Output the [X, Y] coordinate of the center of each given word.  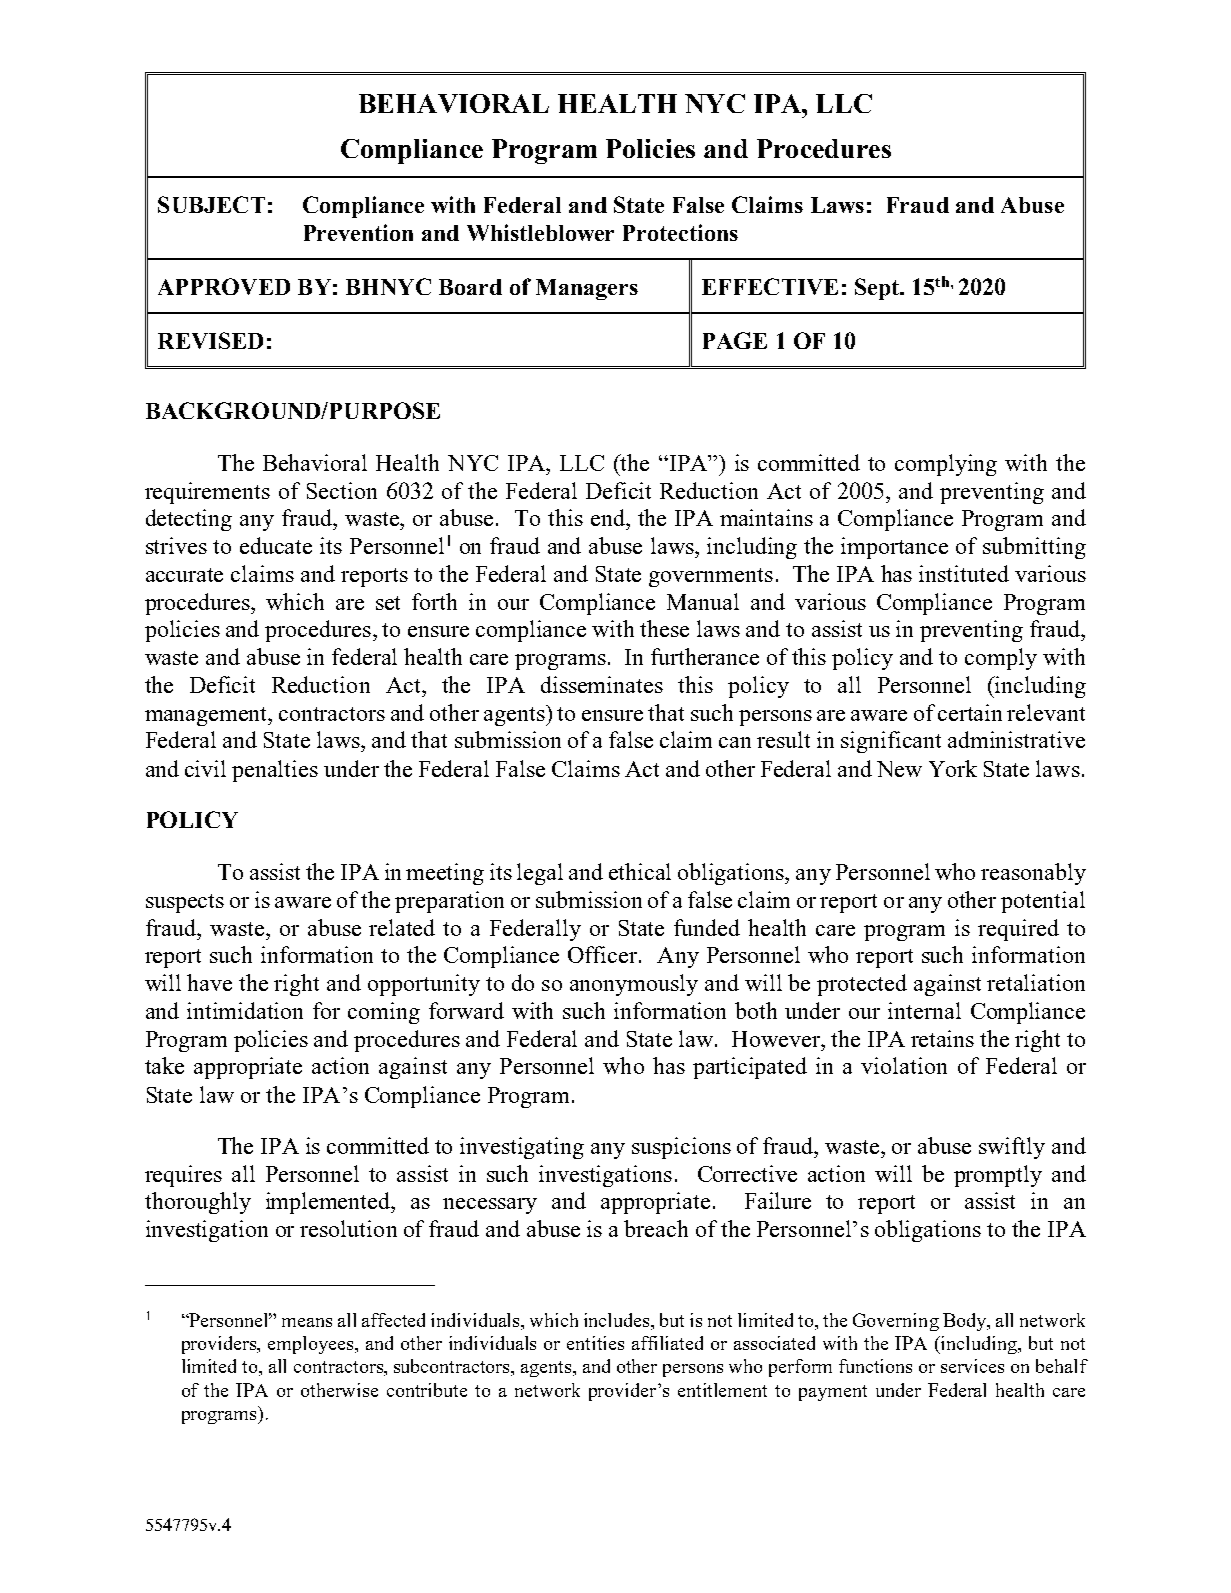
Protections [680, 232]
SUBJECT [211, 204]
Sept [878, 289]
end [609, 517]
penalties [275, 771]
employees [312, 1345]
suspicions [681, 1148]
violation [904, 1065]
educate [276, 545]
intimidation [245, 1010]
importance [894, 548]
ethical [640, 871]
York [953, 768]
